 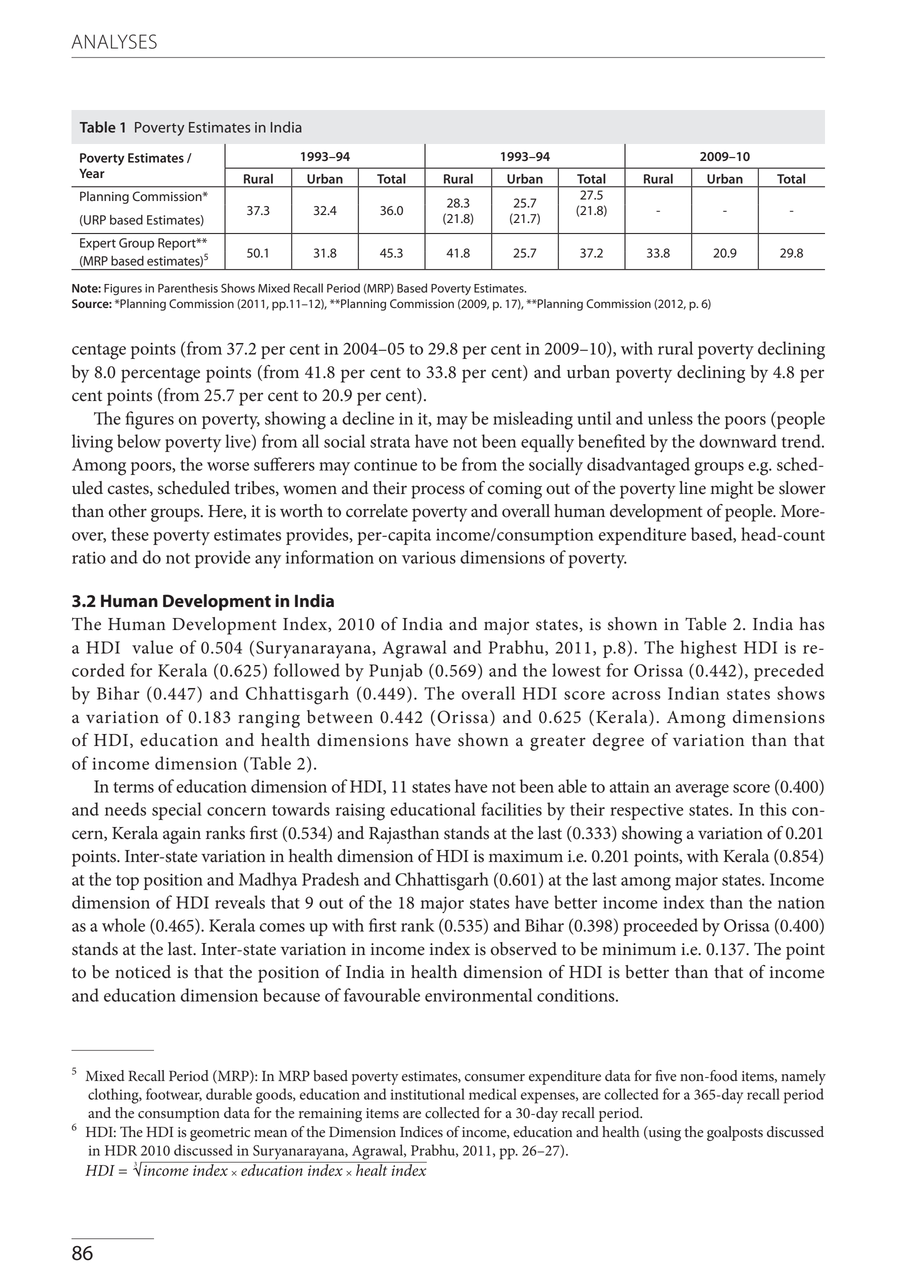 What do you see at coordinates (526, 856) in the page?
I see `maximum` at bounding box center [526, 856].
